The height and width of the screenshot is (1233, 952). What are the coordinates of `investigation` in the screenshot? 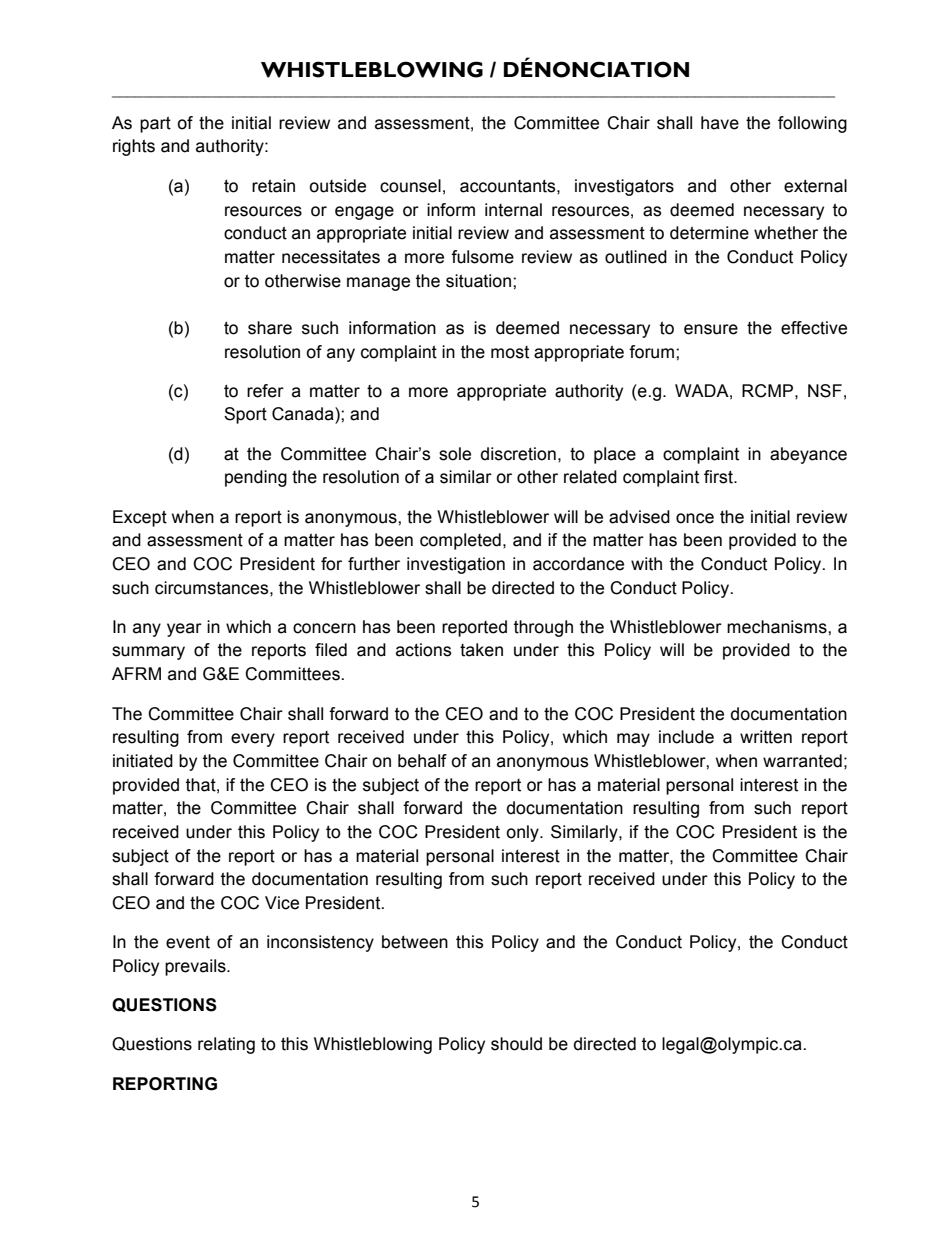 It's located at (456, 565).
